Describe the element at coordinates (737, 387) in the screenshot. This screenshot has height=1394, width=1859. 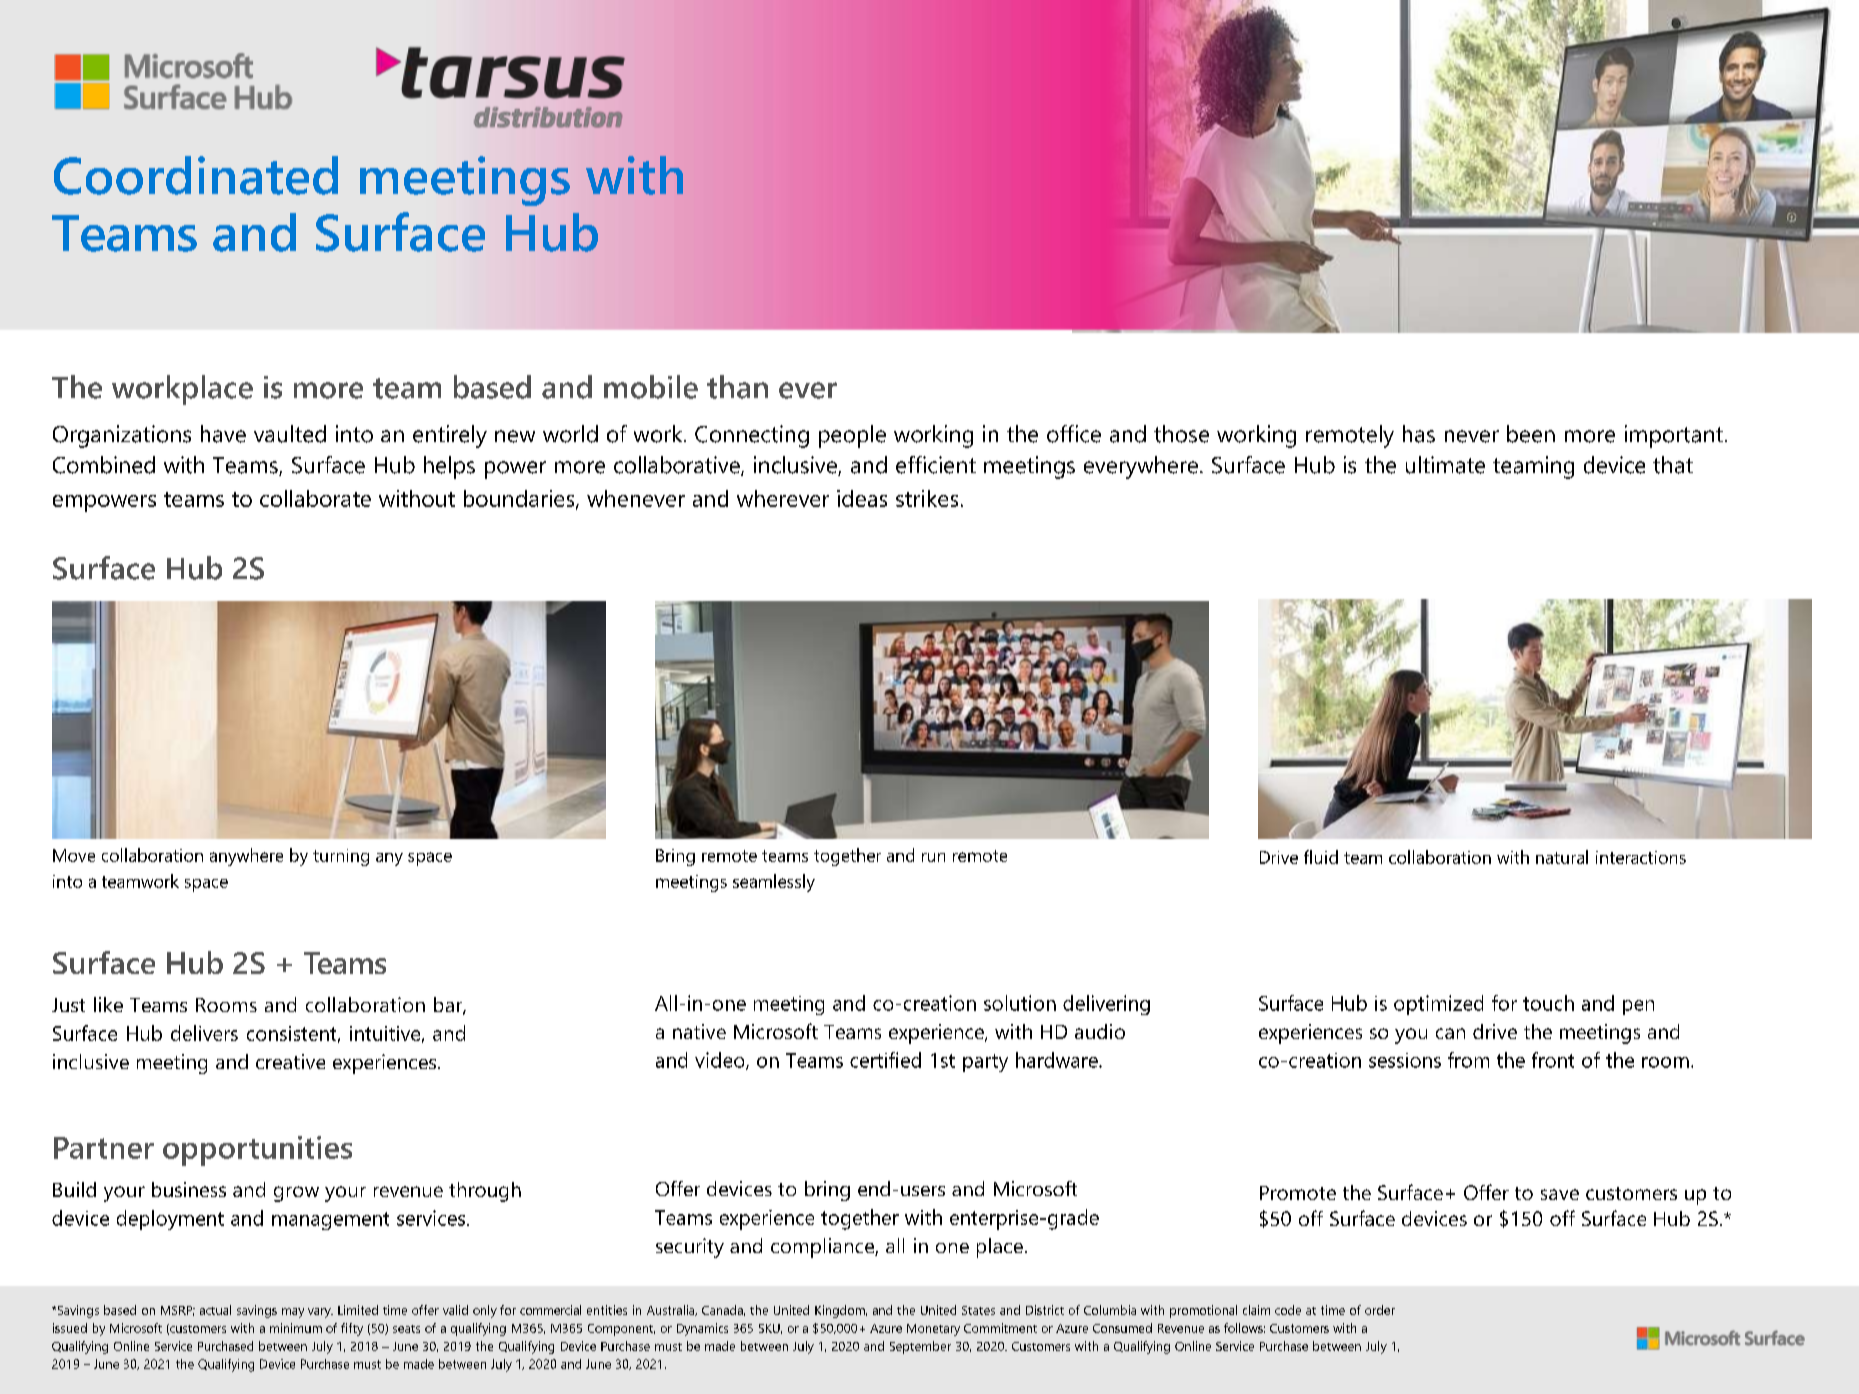
I see `than` at that location.
